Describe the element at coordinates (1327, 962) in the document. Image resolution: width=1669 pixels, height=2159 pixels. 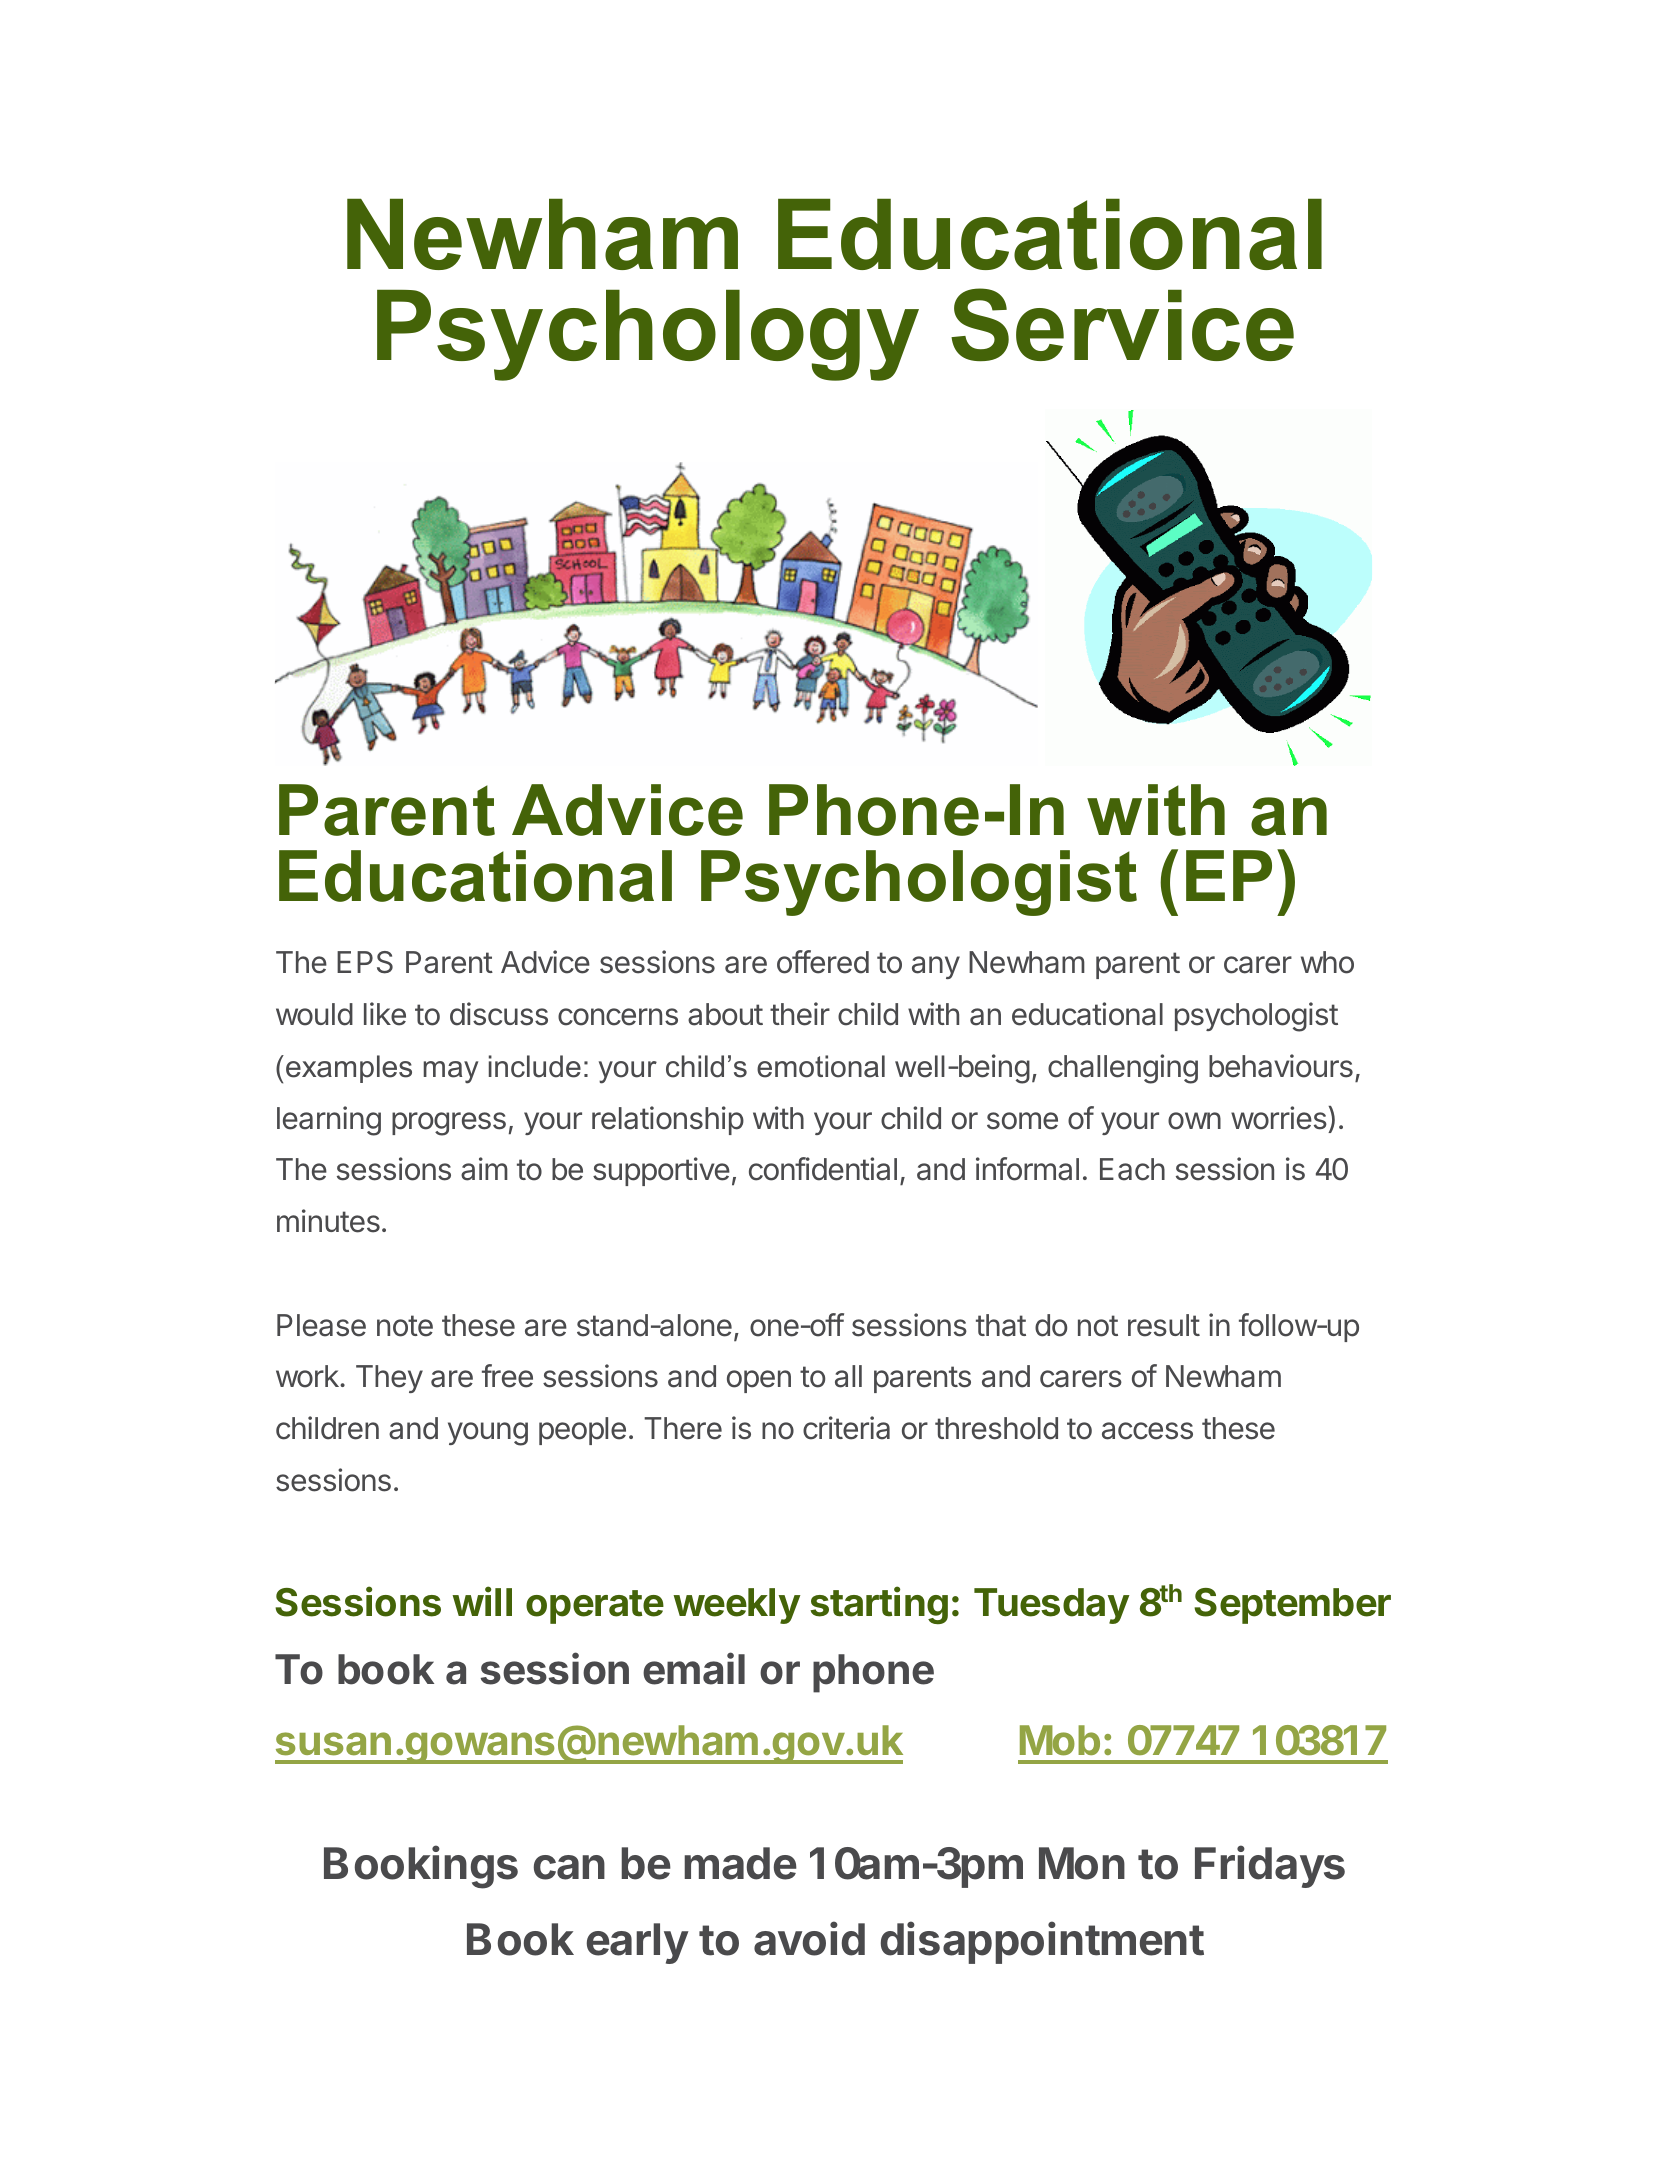
I see `who` at that location.
